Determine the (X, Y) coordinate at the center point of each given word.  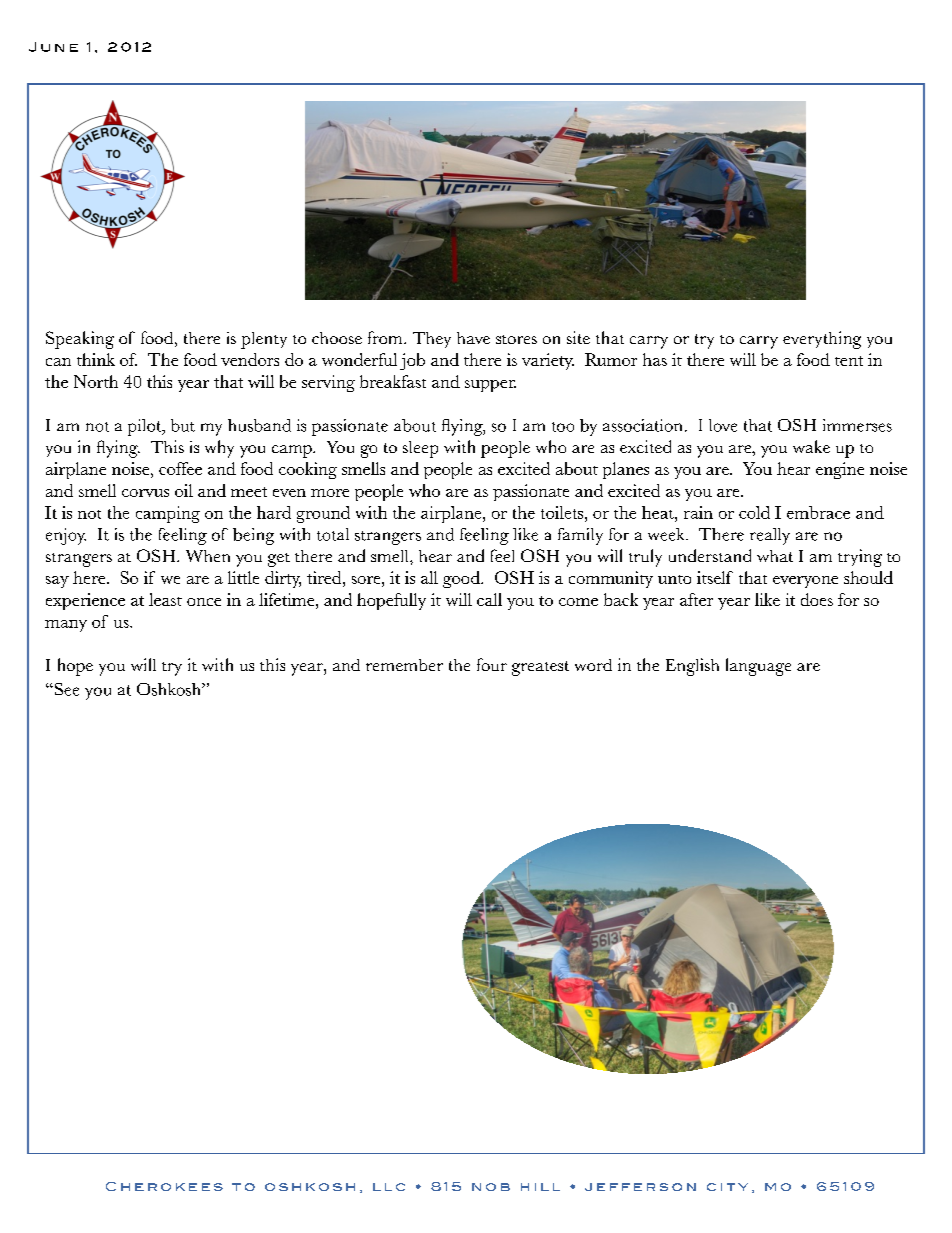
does (817, 599)
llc (389, 1187)
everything (822, 340)
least (165, 599)
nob (491, 1187)
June (53, 47)
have (473, 338)
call (489, 599)
